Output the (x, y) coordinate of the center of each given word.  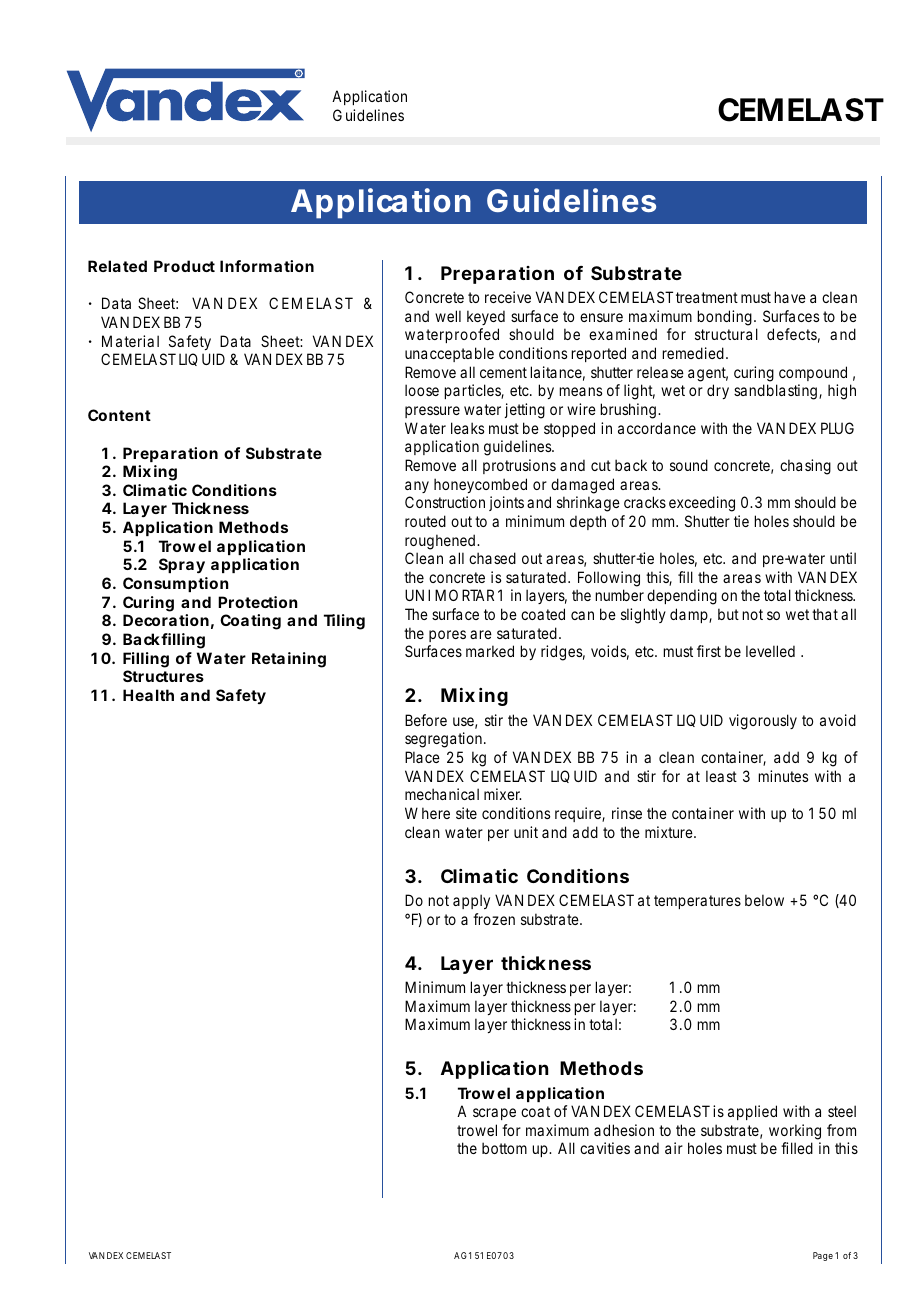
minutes (783, 776)
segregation (443, 740)
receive (508, 297)
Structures (163, 676)
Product (184, 266)
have (790, 297)
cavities (605, 1148)
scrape (494, 1114)
